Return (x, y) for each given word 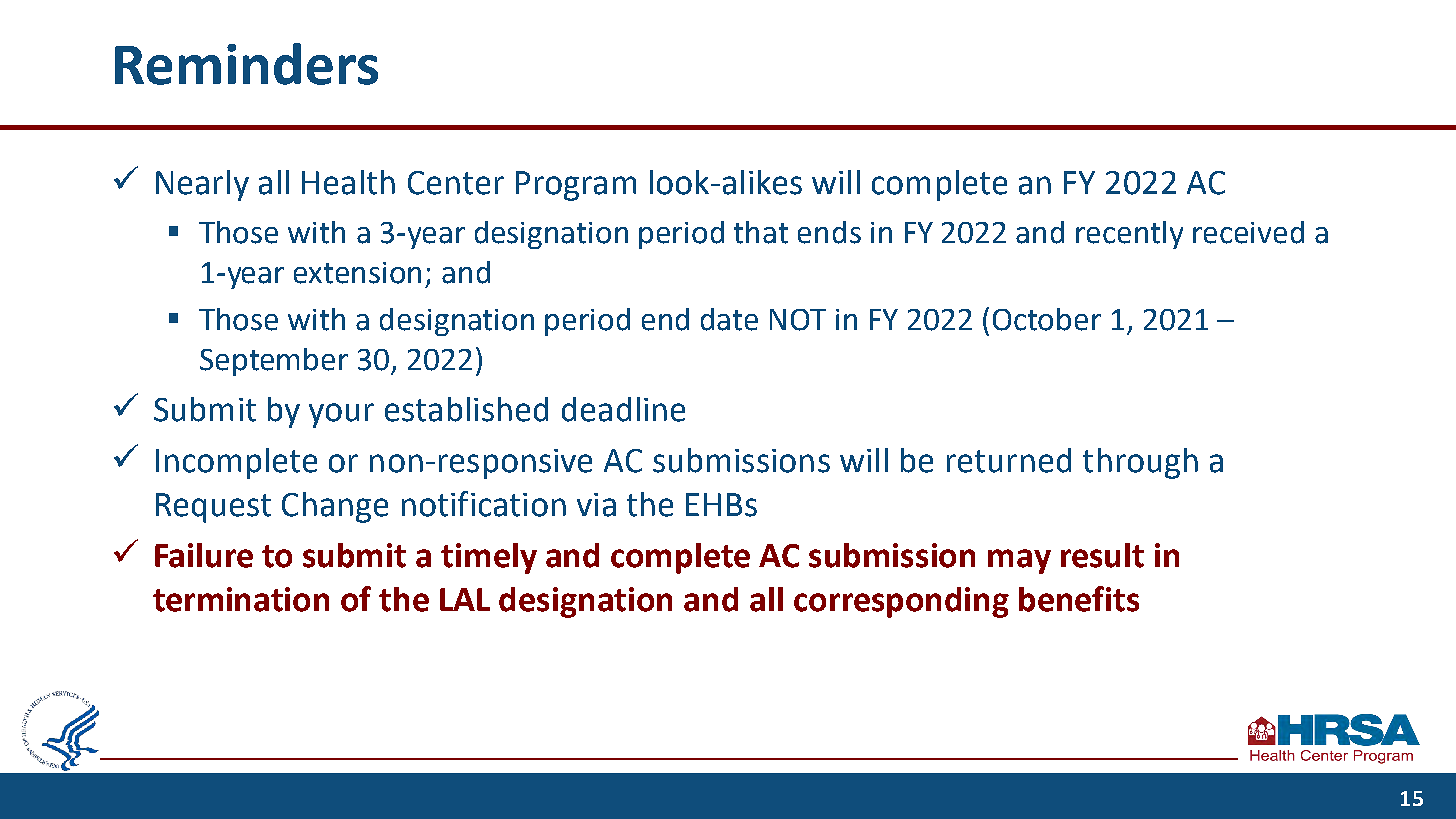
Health (348, 182)
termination (241, 599)
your (341, 415)
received (1248, 232)
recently (1129, 235)
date (729, 319)
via (596, 505)
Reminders (246, 64)
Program (576, 186)
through (1140, 463)
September (274, 362)
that (761, 232)
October (1047, 319)
